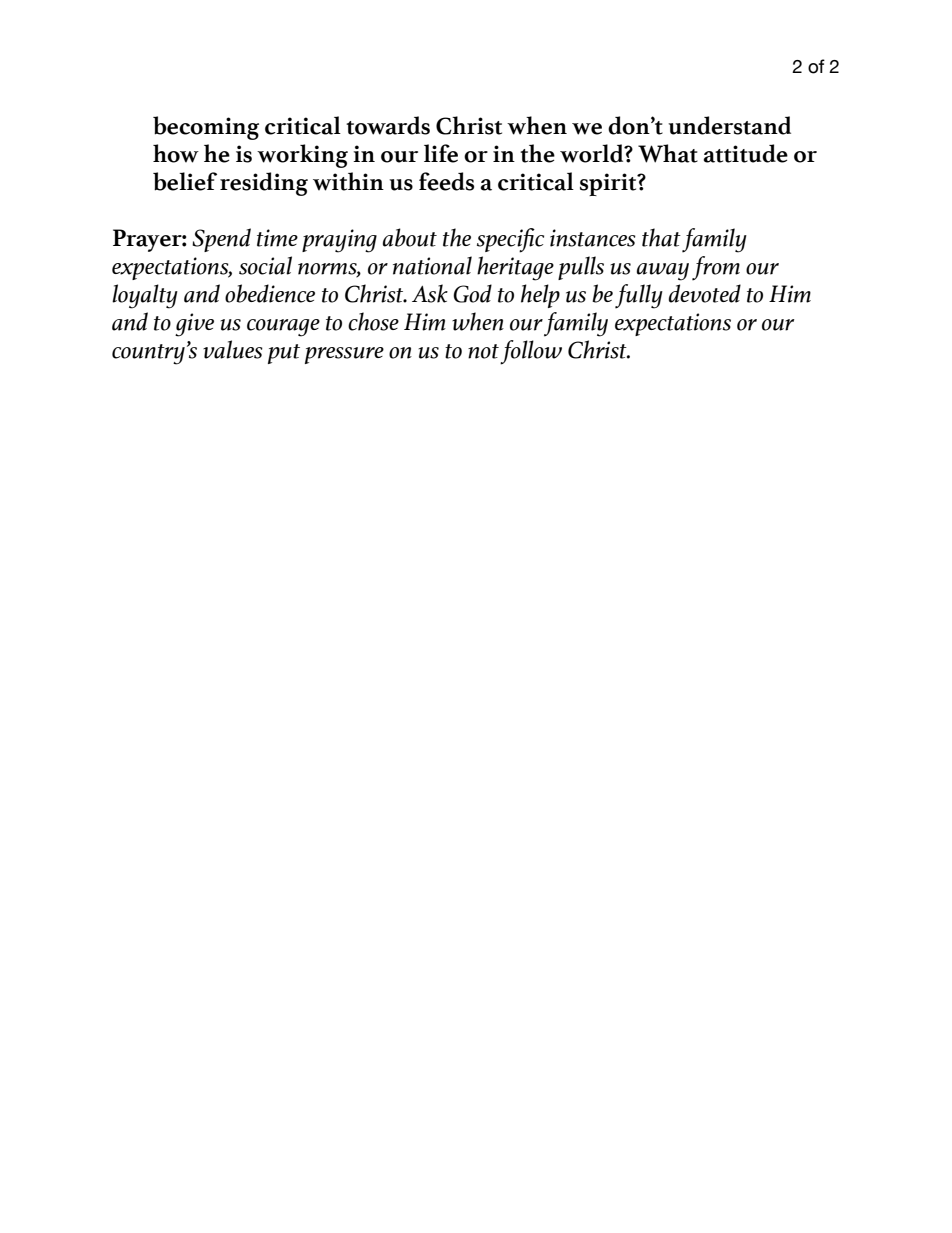 The height and width of the screenshot is (1233, 952). What do you see at coordinates (729, 125) in the screenshot?
I see `understand` at bounding box center [729, 125].
